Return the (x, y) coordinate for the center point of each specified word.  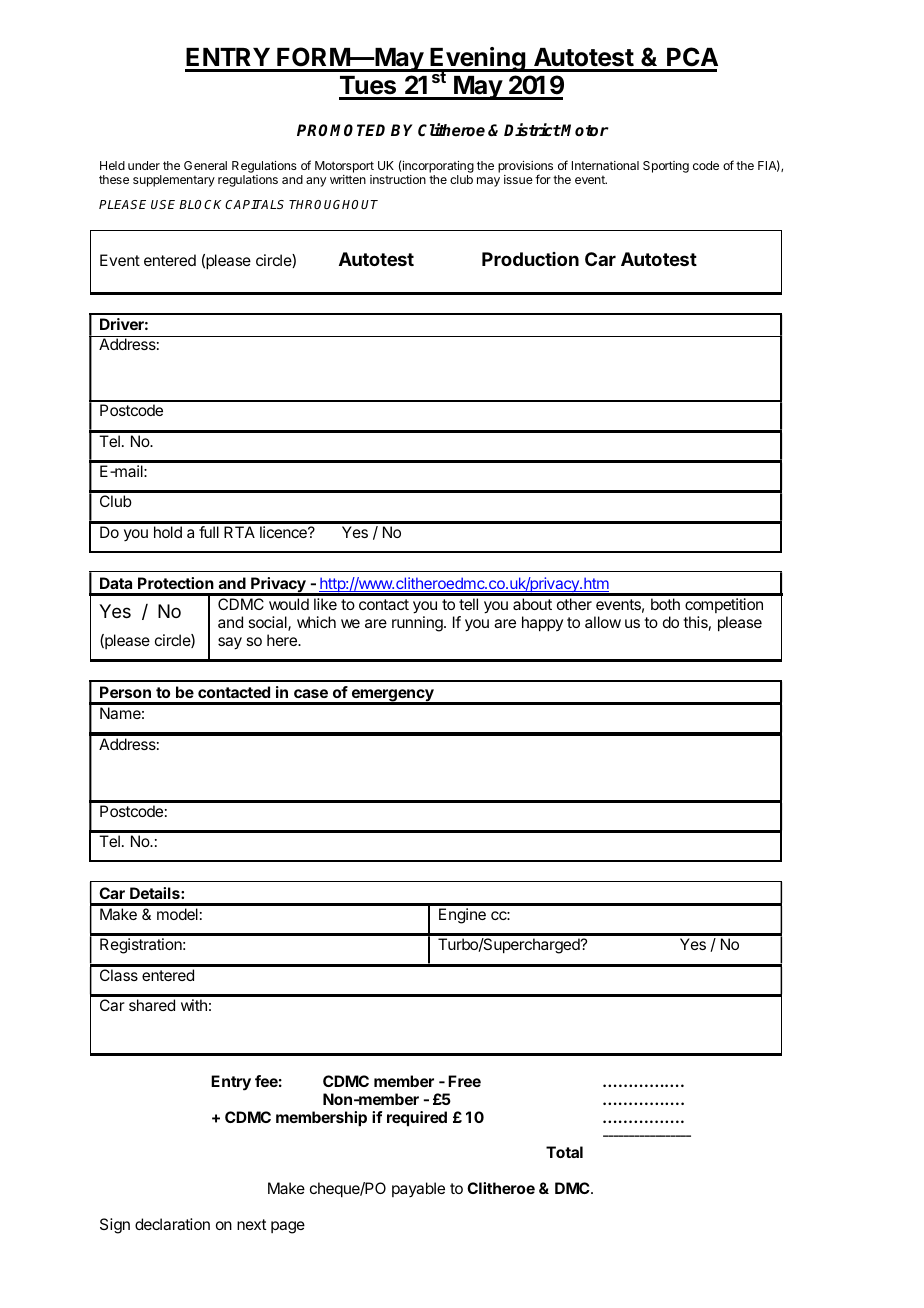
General (205, 165)
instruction (398, 179)
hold (168, 532)
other (574, 604)
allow (603, 622)
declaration (172, 1224)
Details (156, 893)
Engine (462, 916)
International (605, 165)
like (325, 604)
